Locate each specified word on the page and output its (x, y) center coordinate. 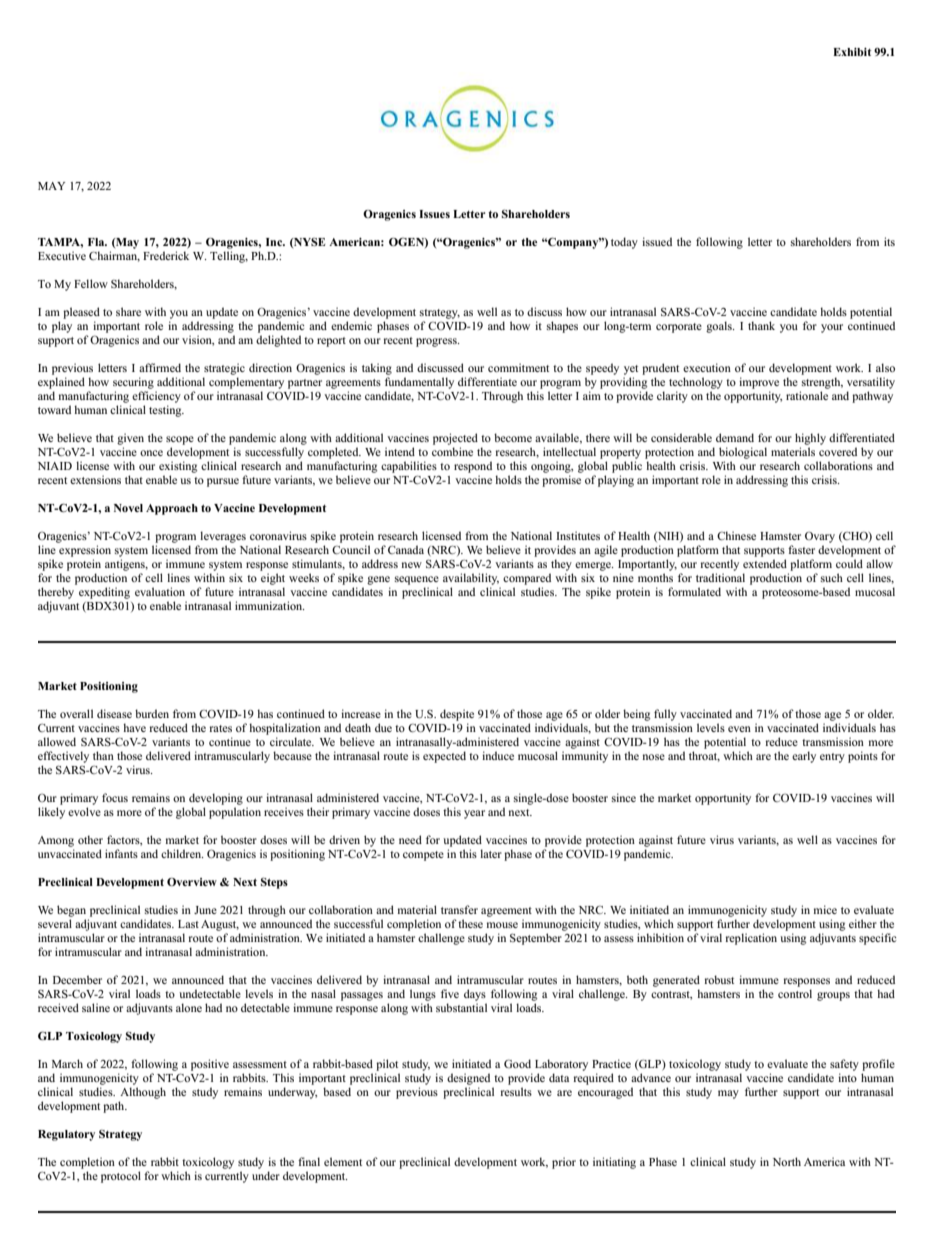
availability (471, 579)
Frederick (166, 255)
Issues (434, 214)
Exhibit (852, 52)
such (832, 577)
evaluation (160, 591)
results (516, 1091)
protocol (121, 1177)
